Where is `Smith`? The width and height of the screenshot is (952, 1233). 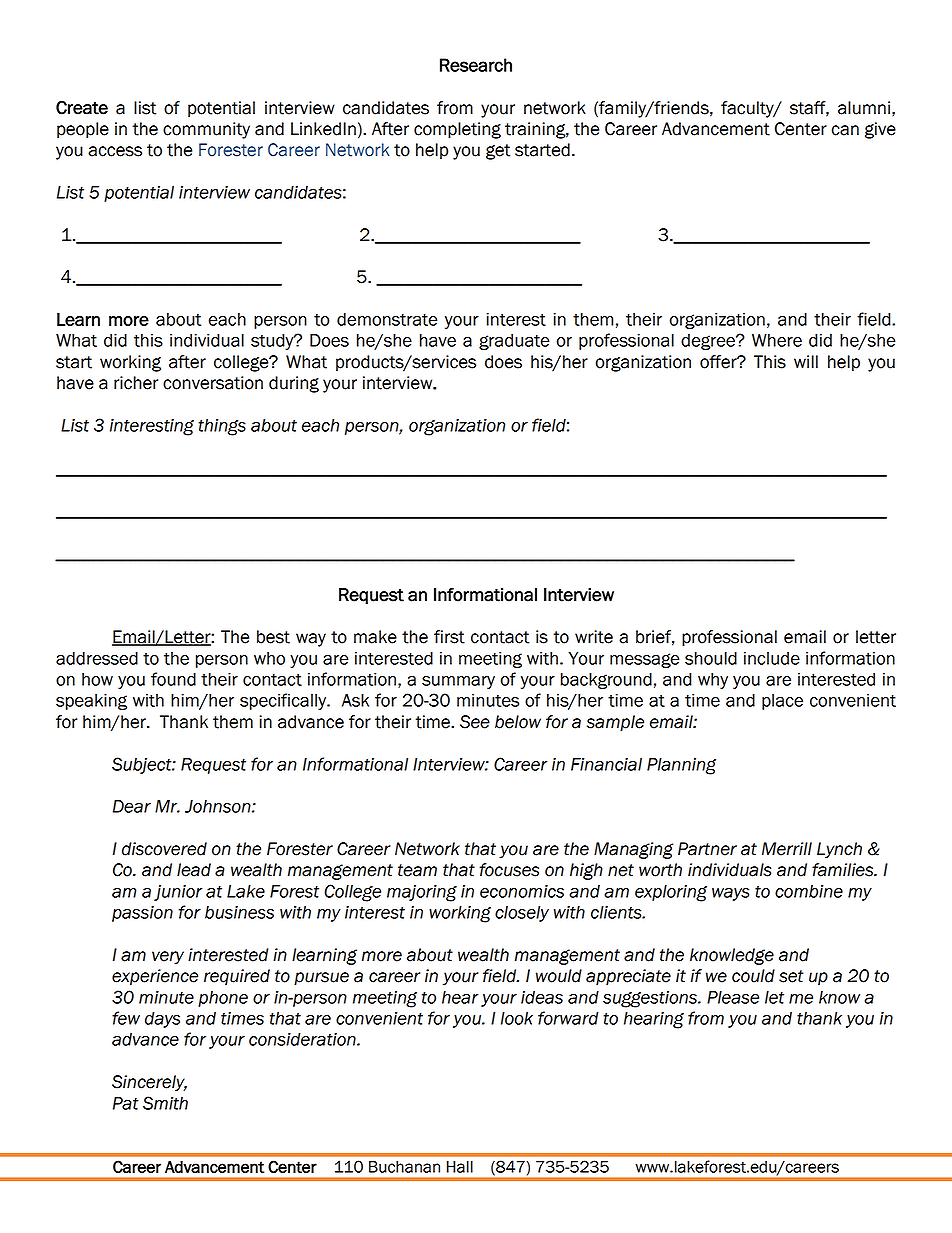
Smith is located at coordinates (165, 1103).
